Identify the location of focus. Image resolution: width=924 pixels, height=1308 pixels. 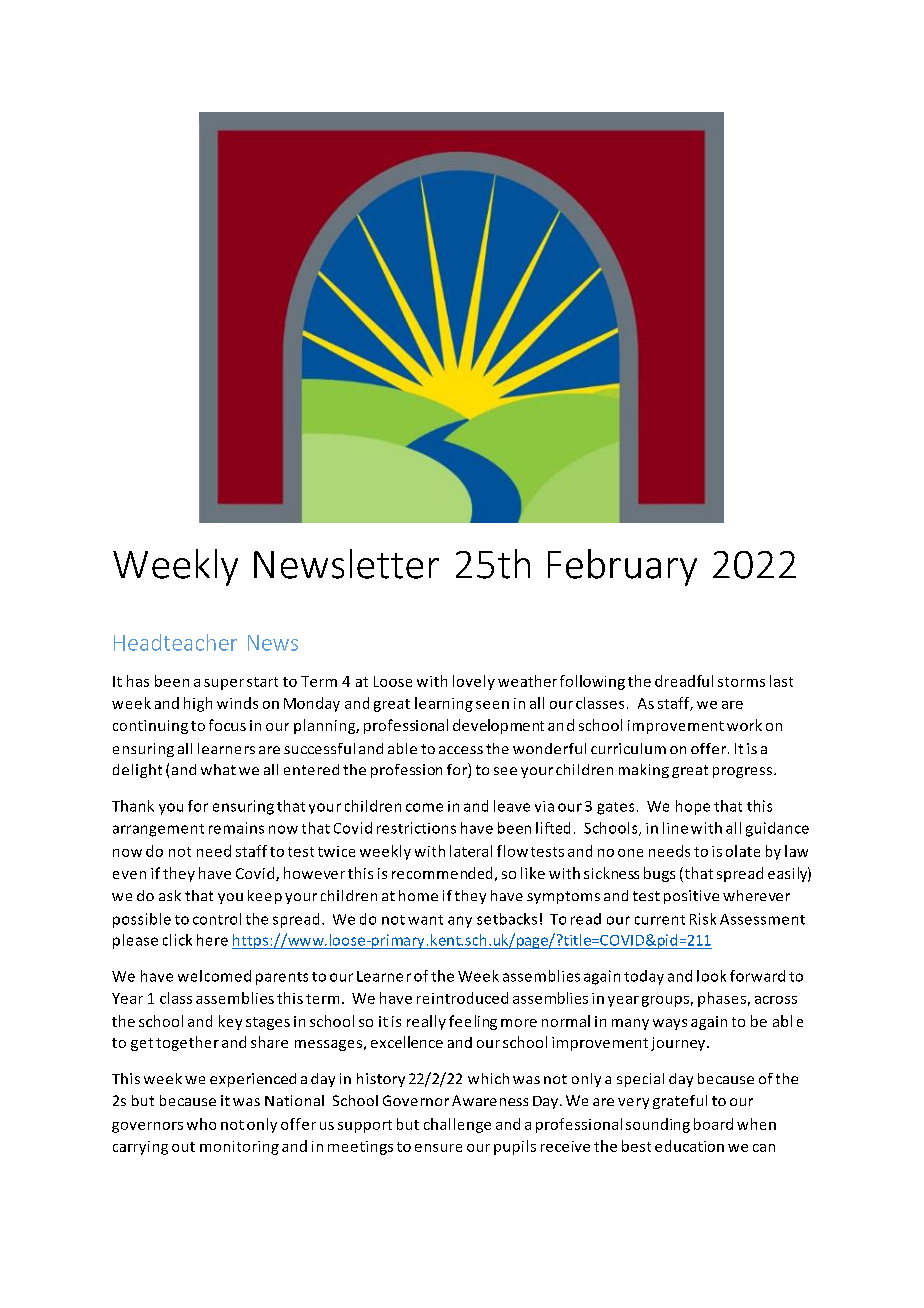
(227, 725).
